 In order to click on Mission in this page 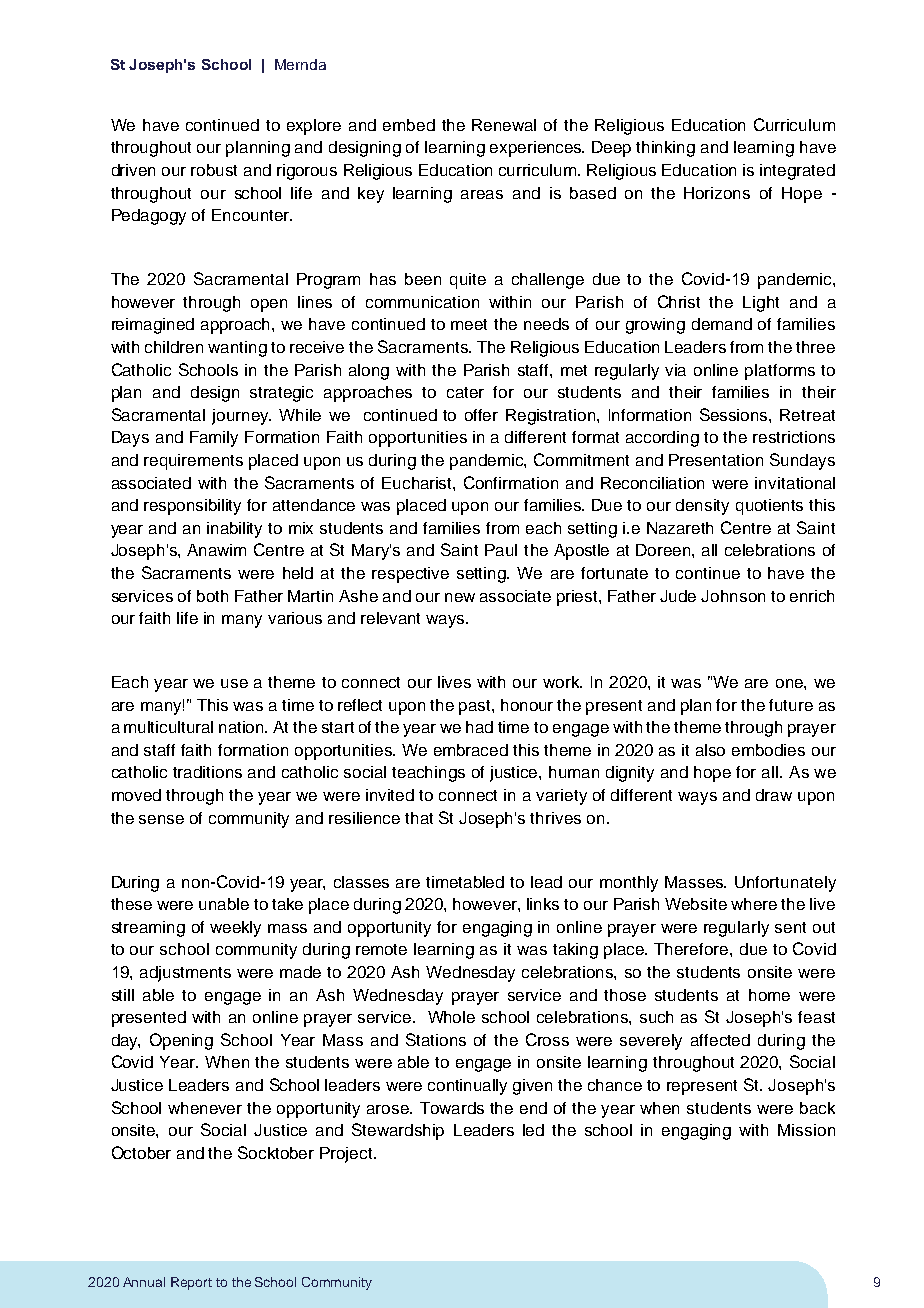, I will do `click(806, 1130)`.
